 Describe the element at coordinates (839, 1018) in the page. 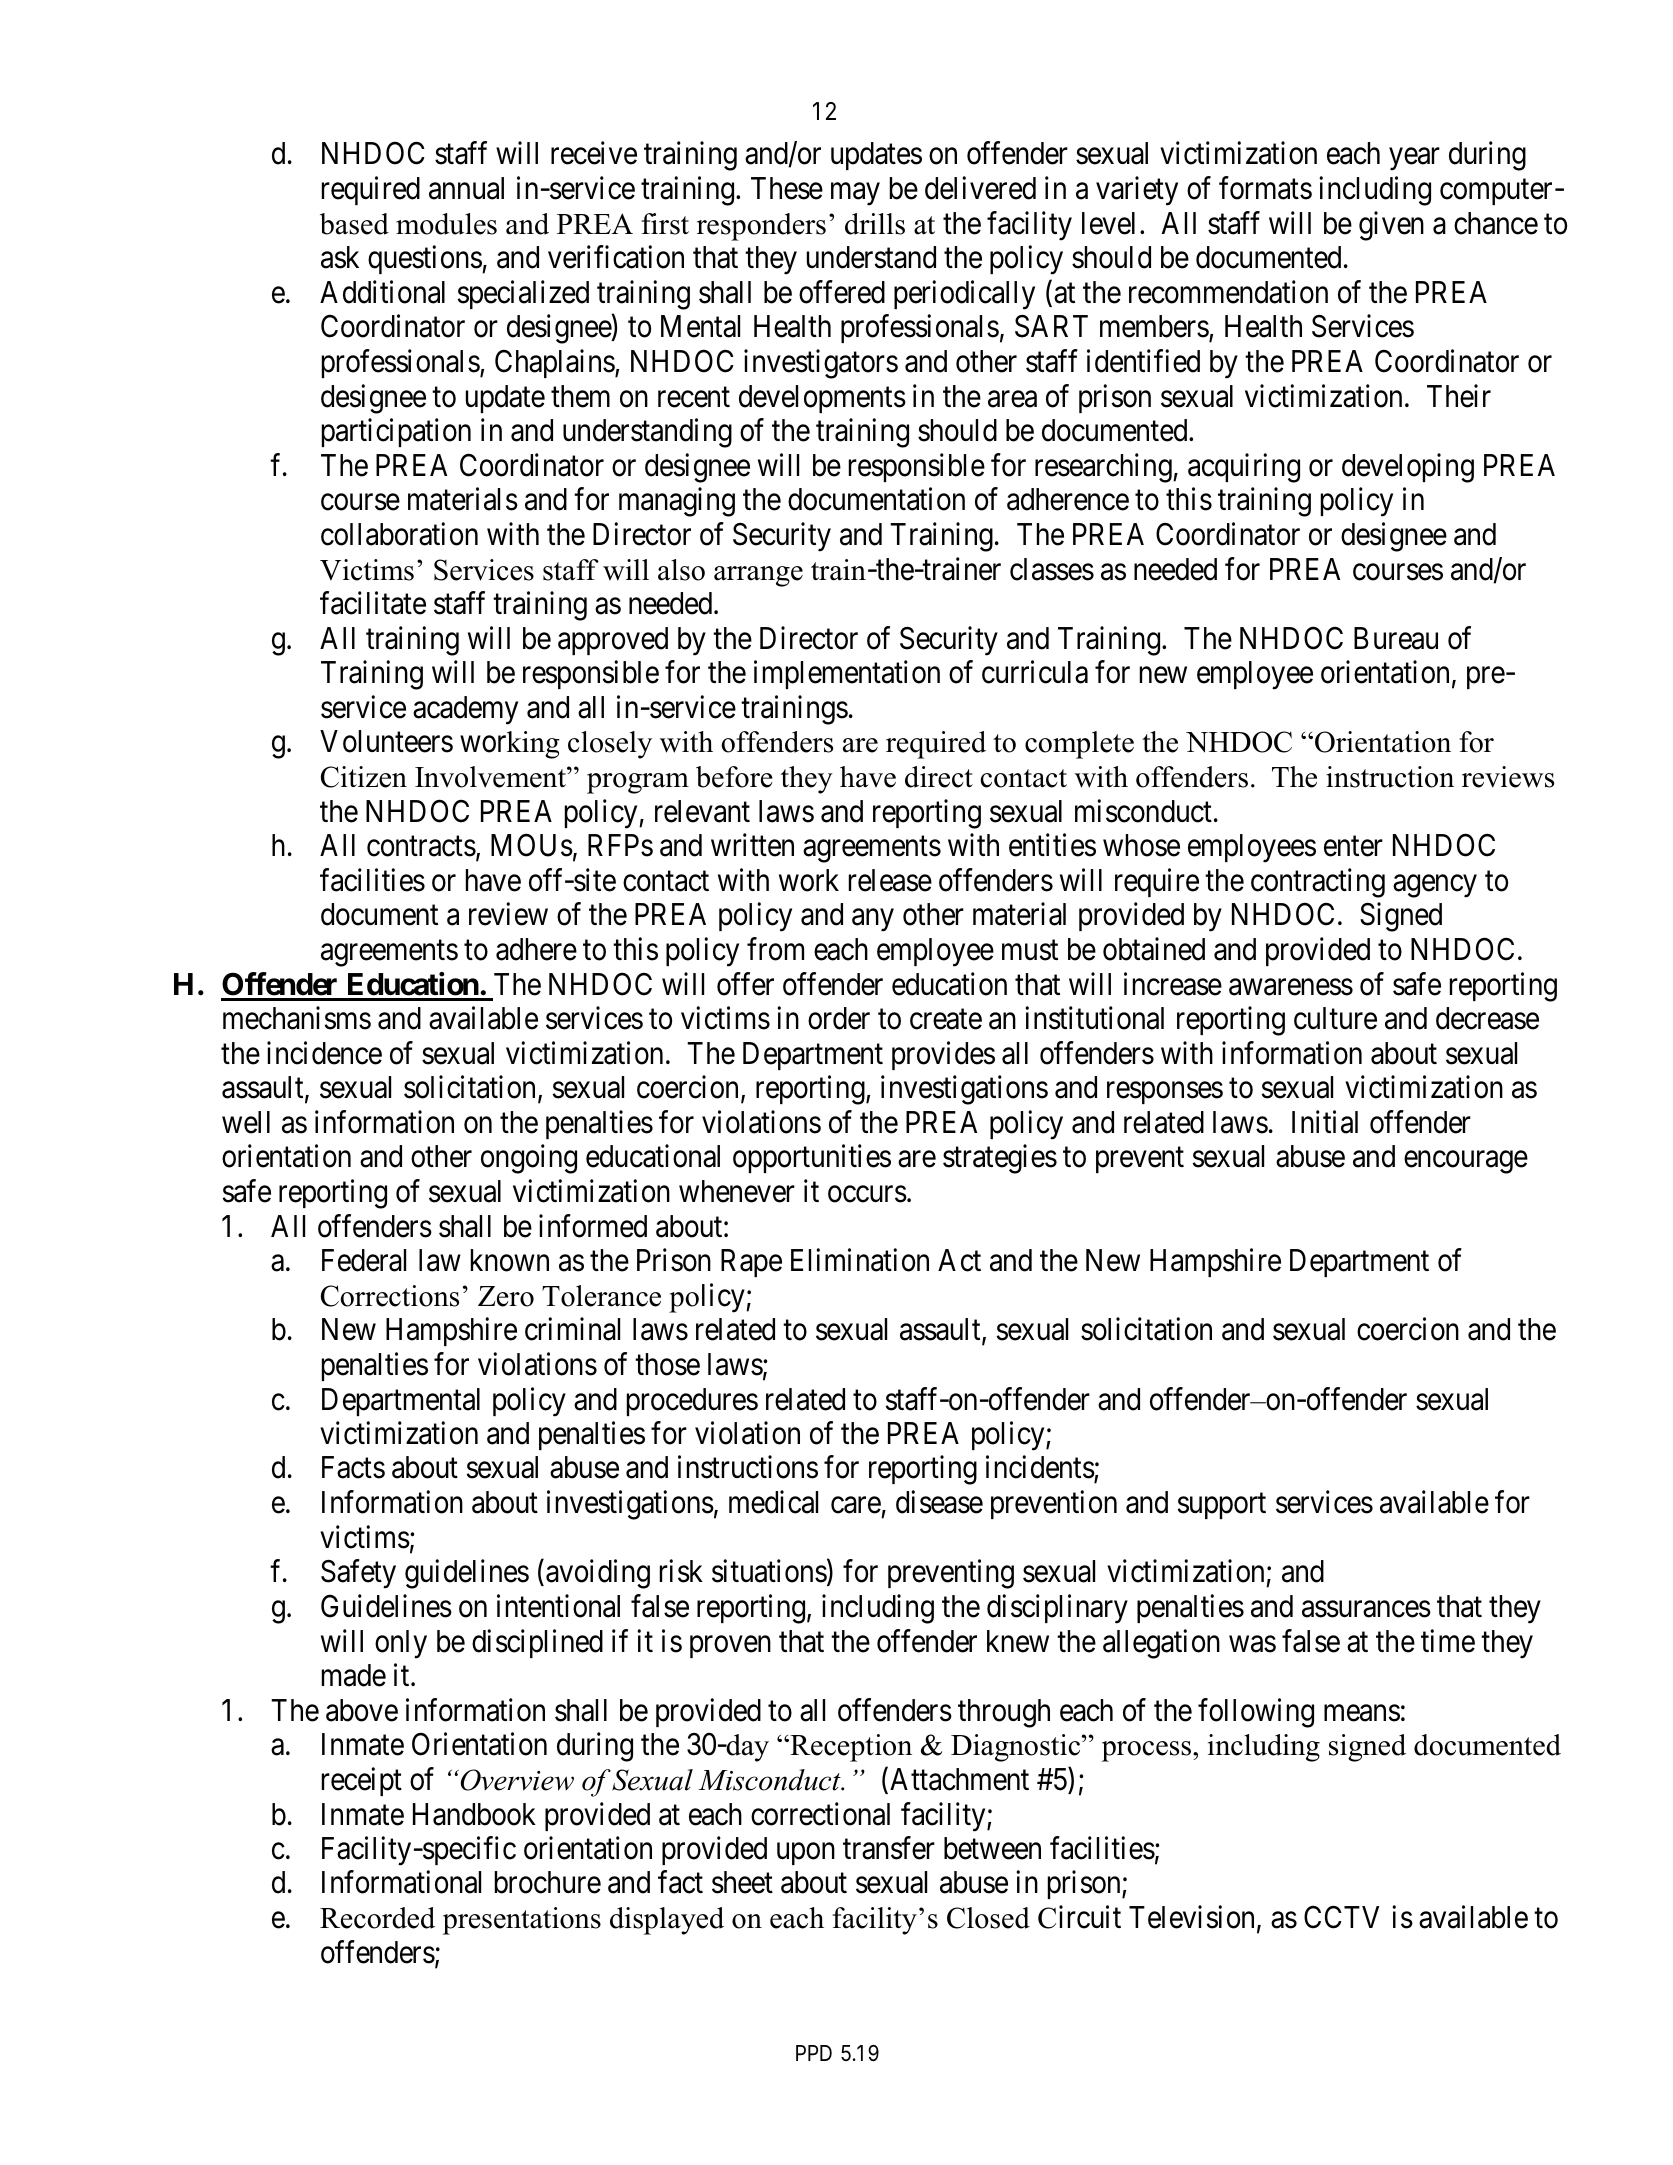

I see `order` at that location.
